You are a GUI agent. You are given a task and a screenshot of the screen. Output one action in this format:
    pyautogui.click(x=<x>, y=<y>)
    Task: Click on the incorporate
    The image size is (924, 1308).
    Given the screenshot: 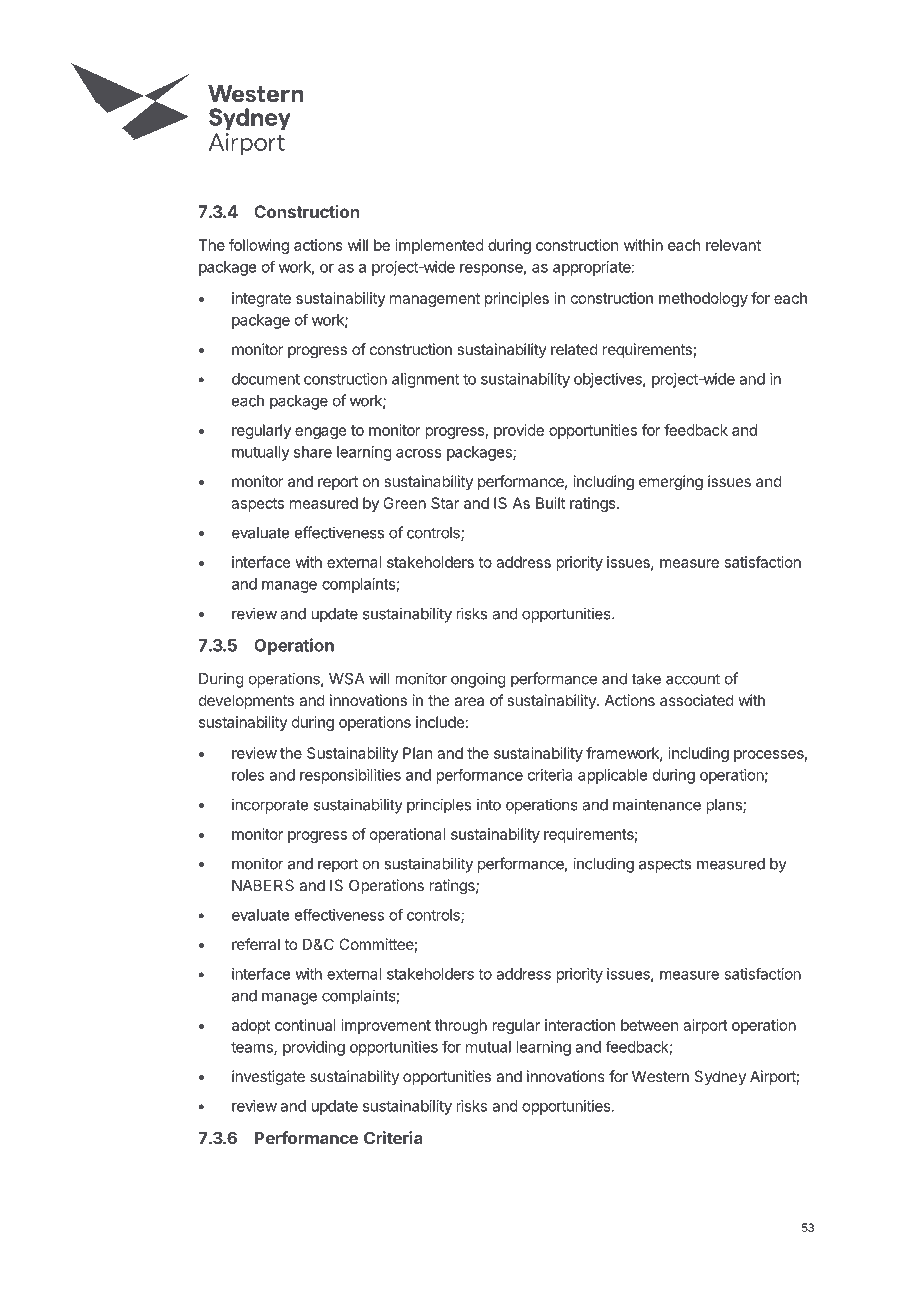 What is the action you would take?
    pyautogui.click(x=270, y=806)
